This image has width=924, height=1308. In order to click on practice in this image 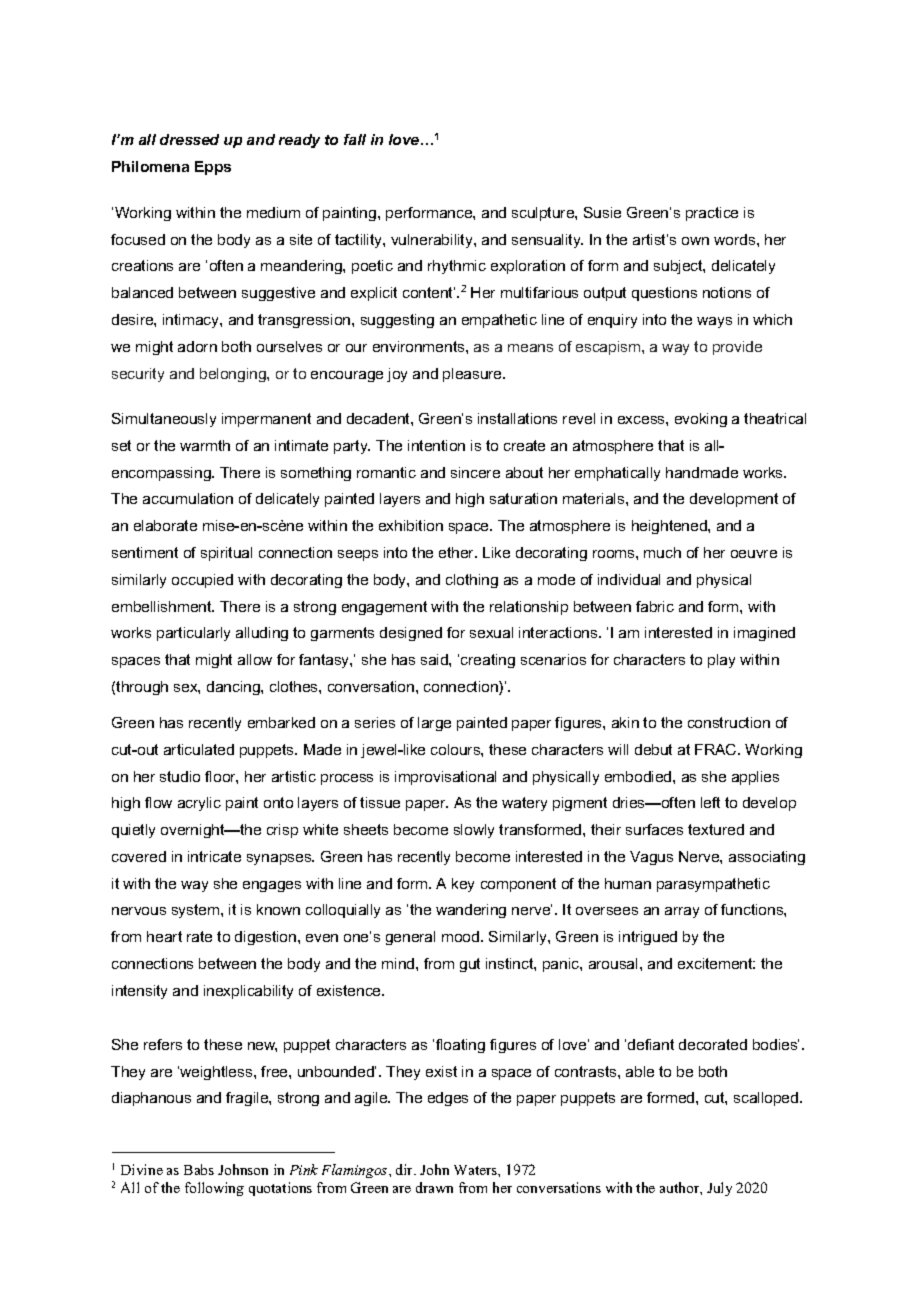, I will do `click(712, 214)`.
